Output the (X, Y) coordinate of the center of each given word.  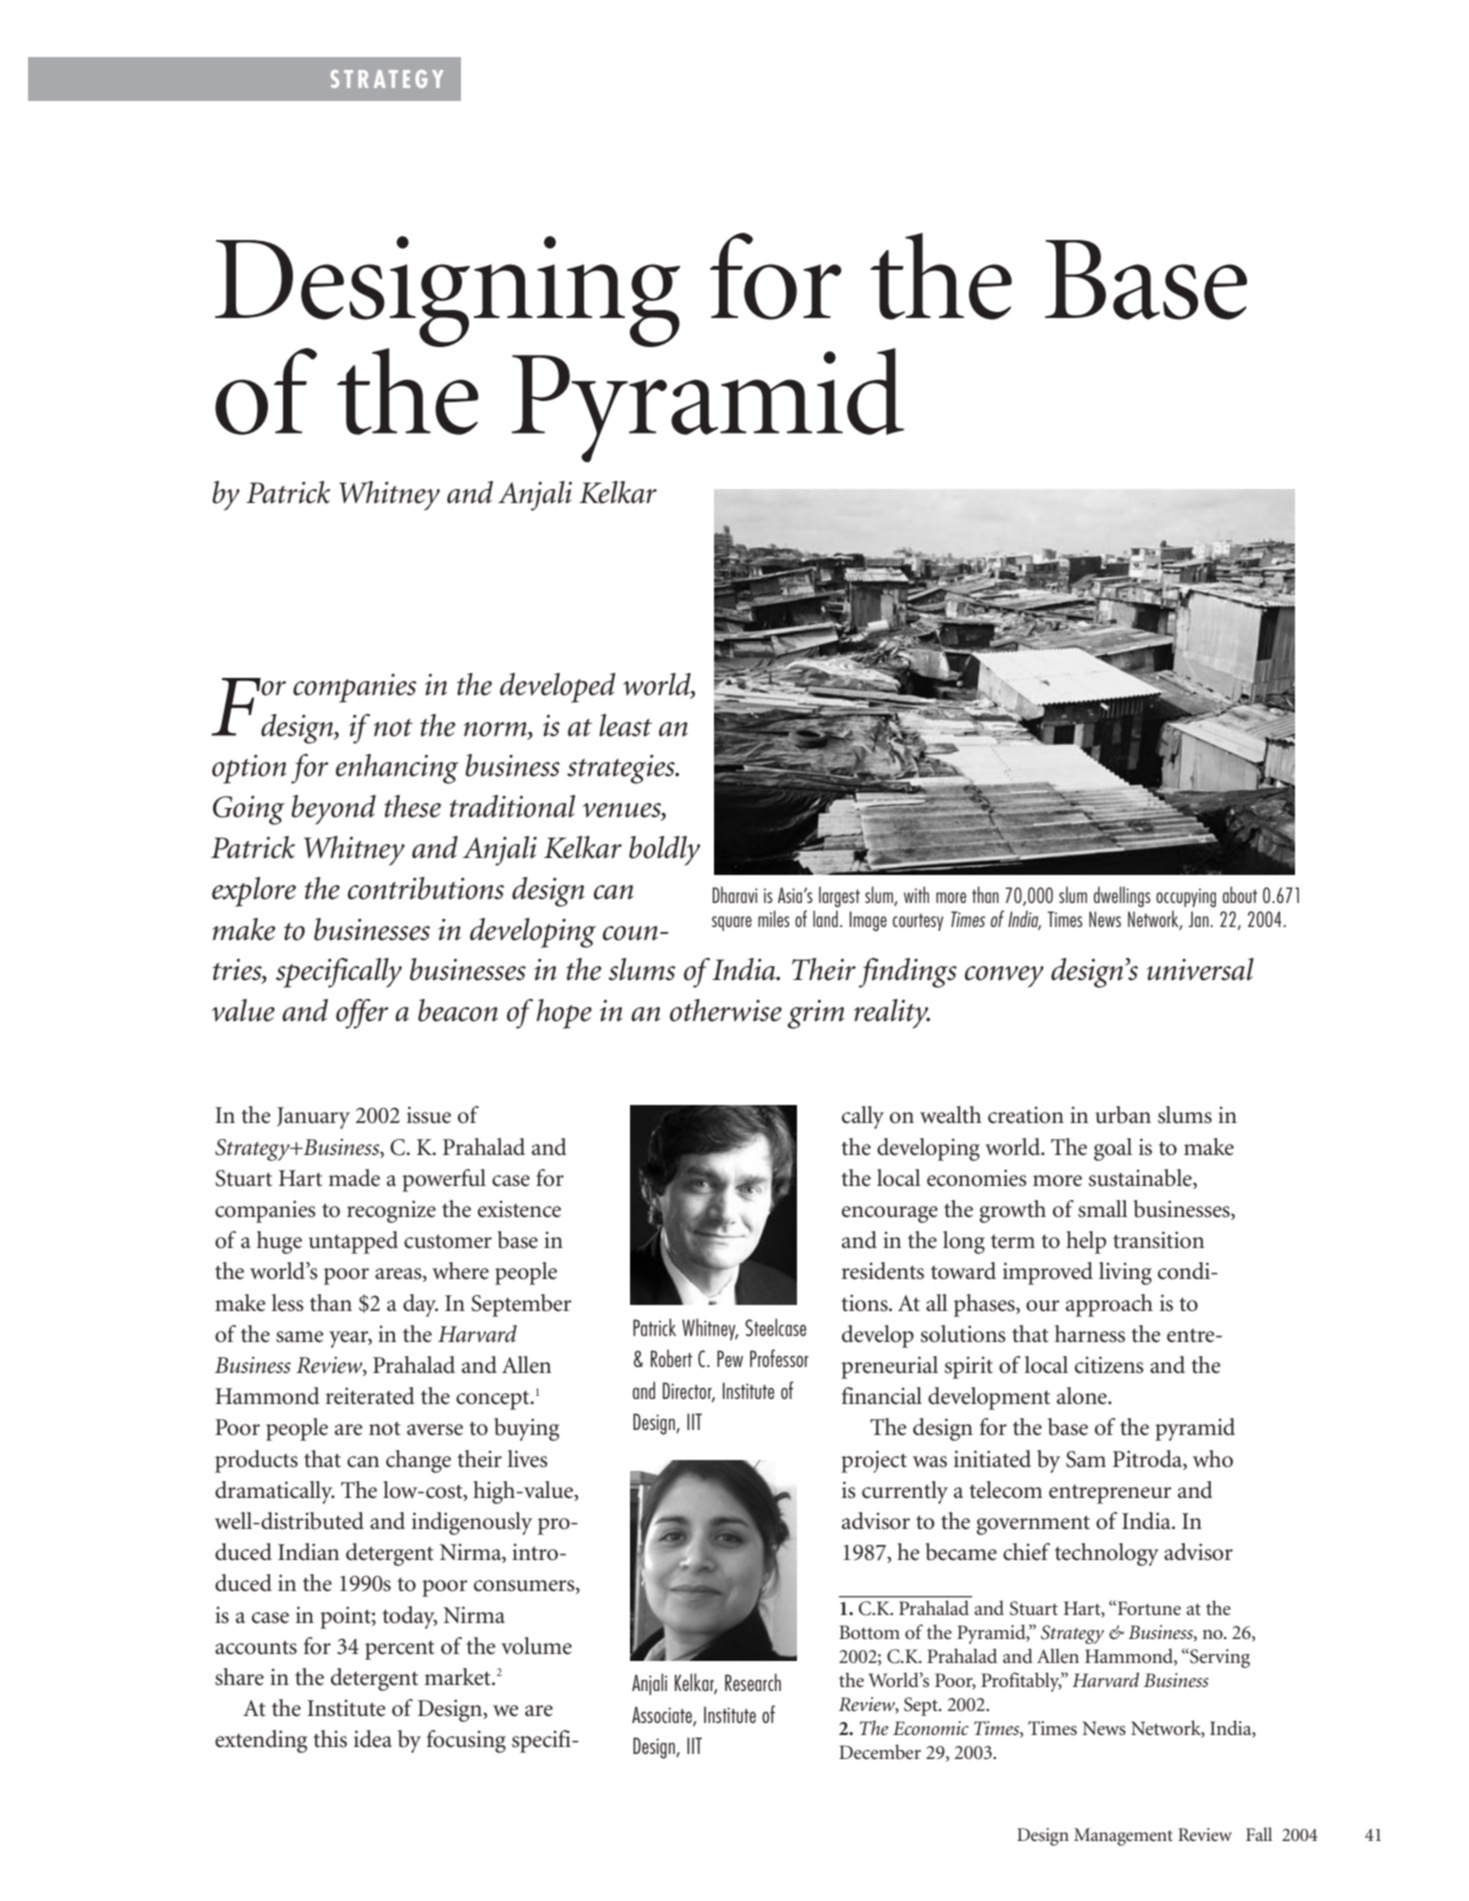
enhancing (397, 769)
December (880, 1752)
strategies (622, 769)
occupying (1186, 897)
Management (1123, 1837)
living (1125, 1273)
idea (373, 1739)
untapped (353, 1242)
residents (883, 1271)
